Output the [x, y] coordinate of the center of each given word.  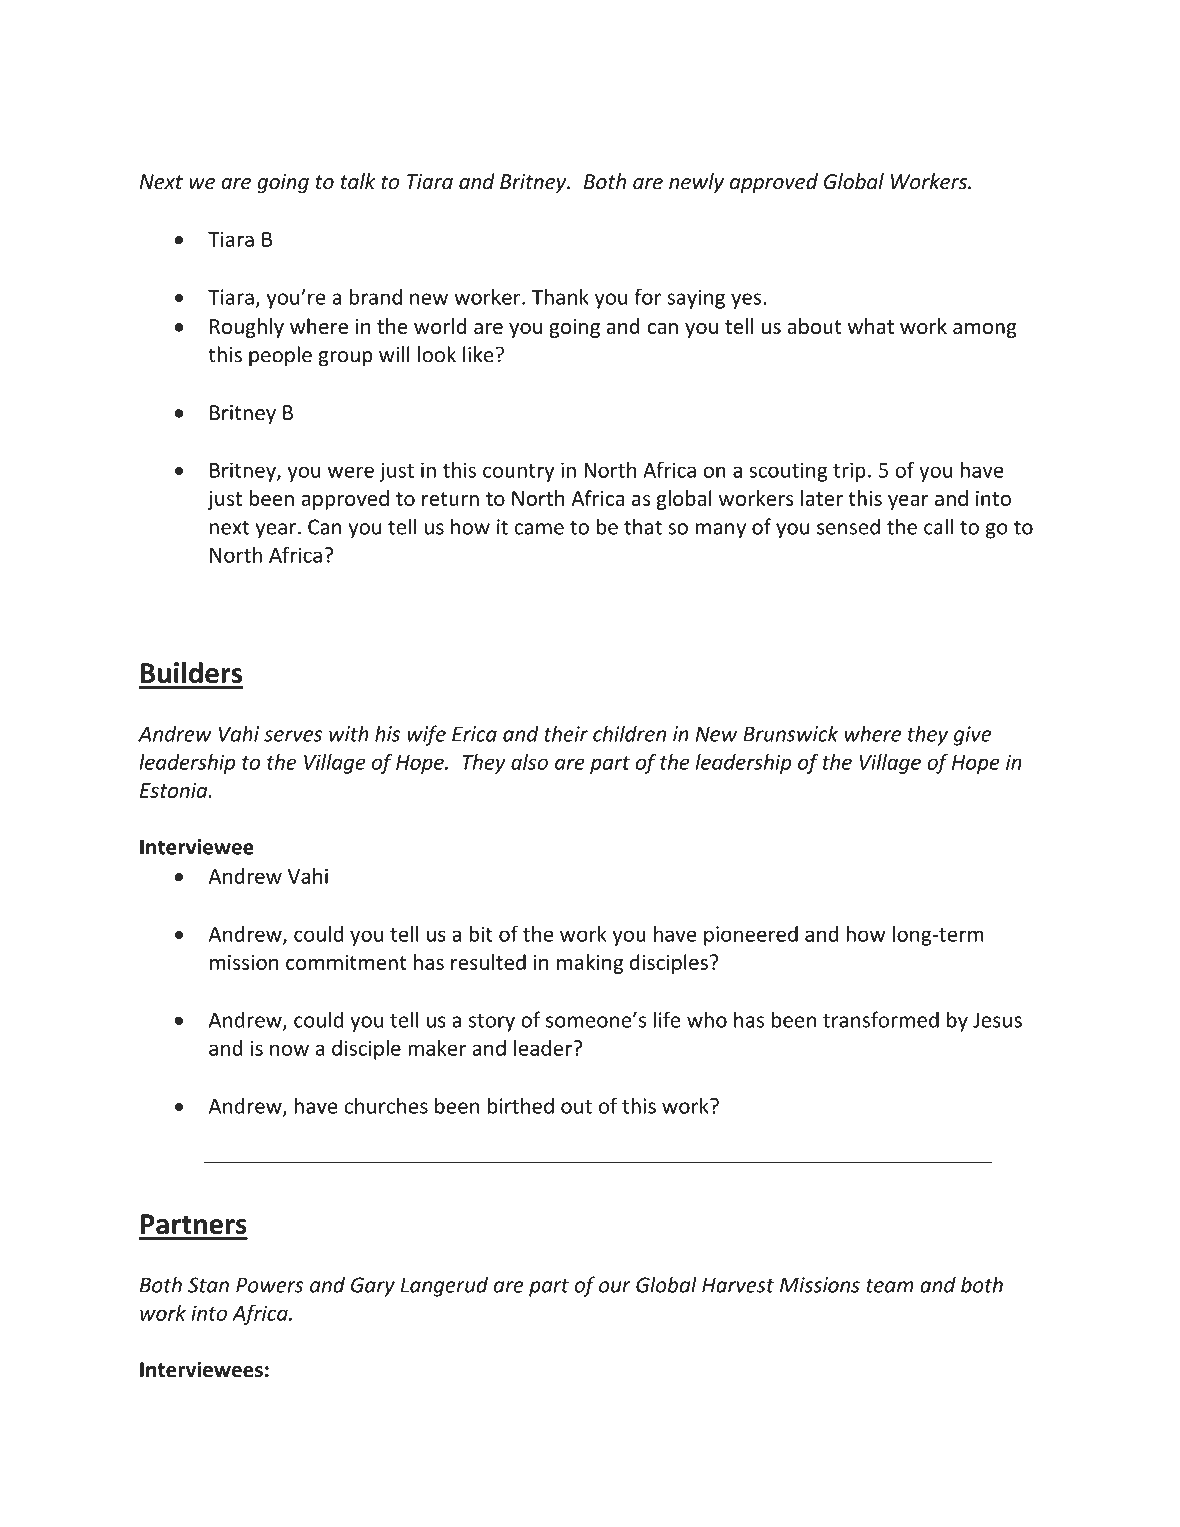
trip [849, 472]
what [870, 326]
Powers [270, 1285]
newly [696, 183]
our [615, 1287]
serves [293, 736]
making [590, 964]
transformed [881, 1019]
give [972, 736]
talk [358, 181]
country [518, 473]
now [289, 1050]
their [566, 733]
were [351, 472]
